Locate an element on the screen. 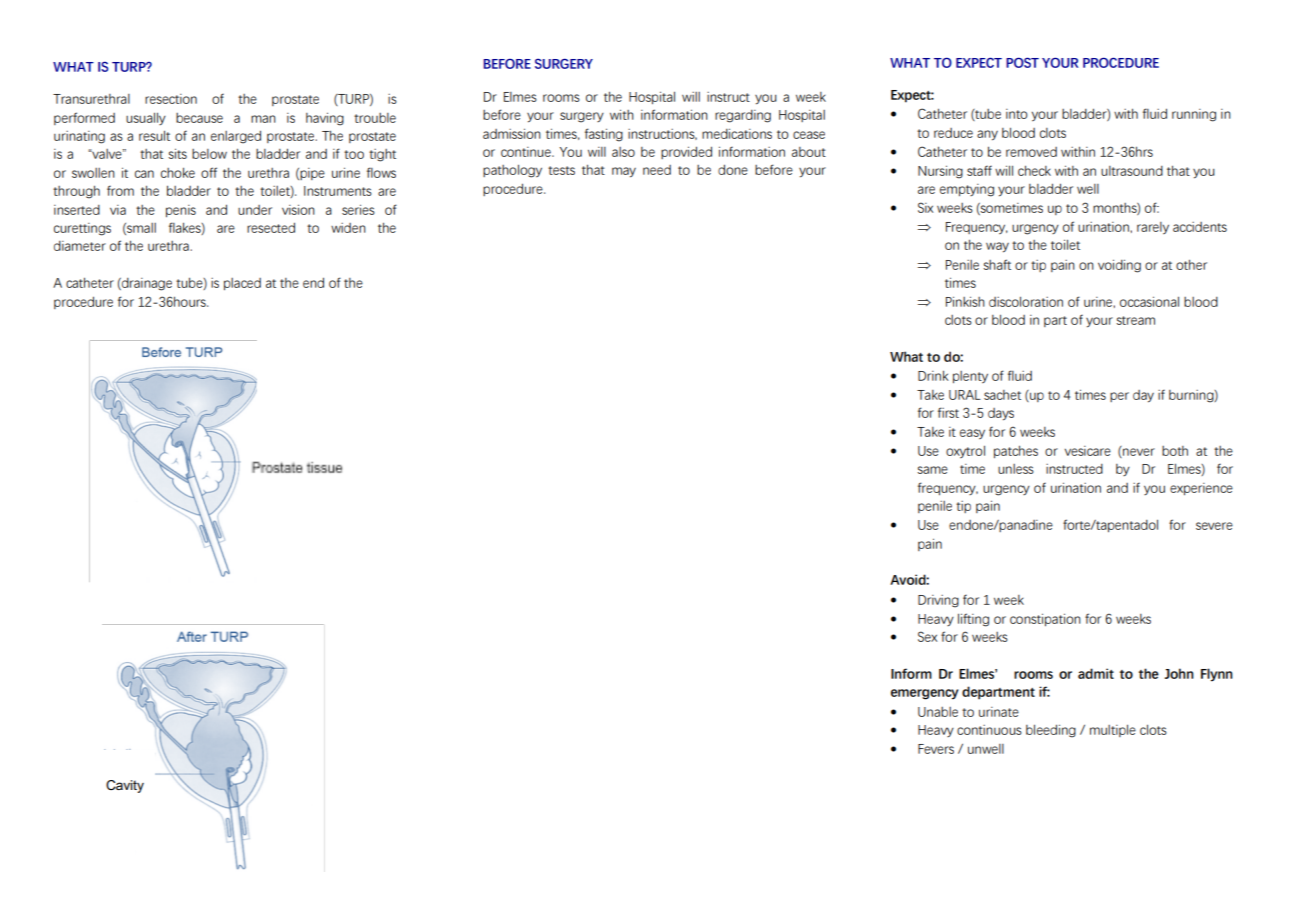 The height and width of the screenshot is (924, 1296). rarely is located at coordinates (1153, 228).
